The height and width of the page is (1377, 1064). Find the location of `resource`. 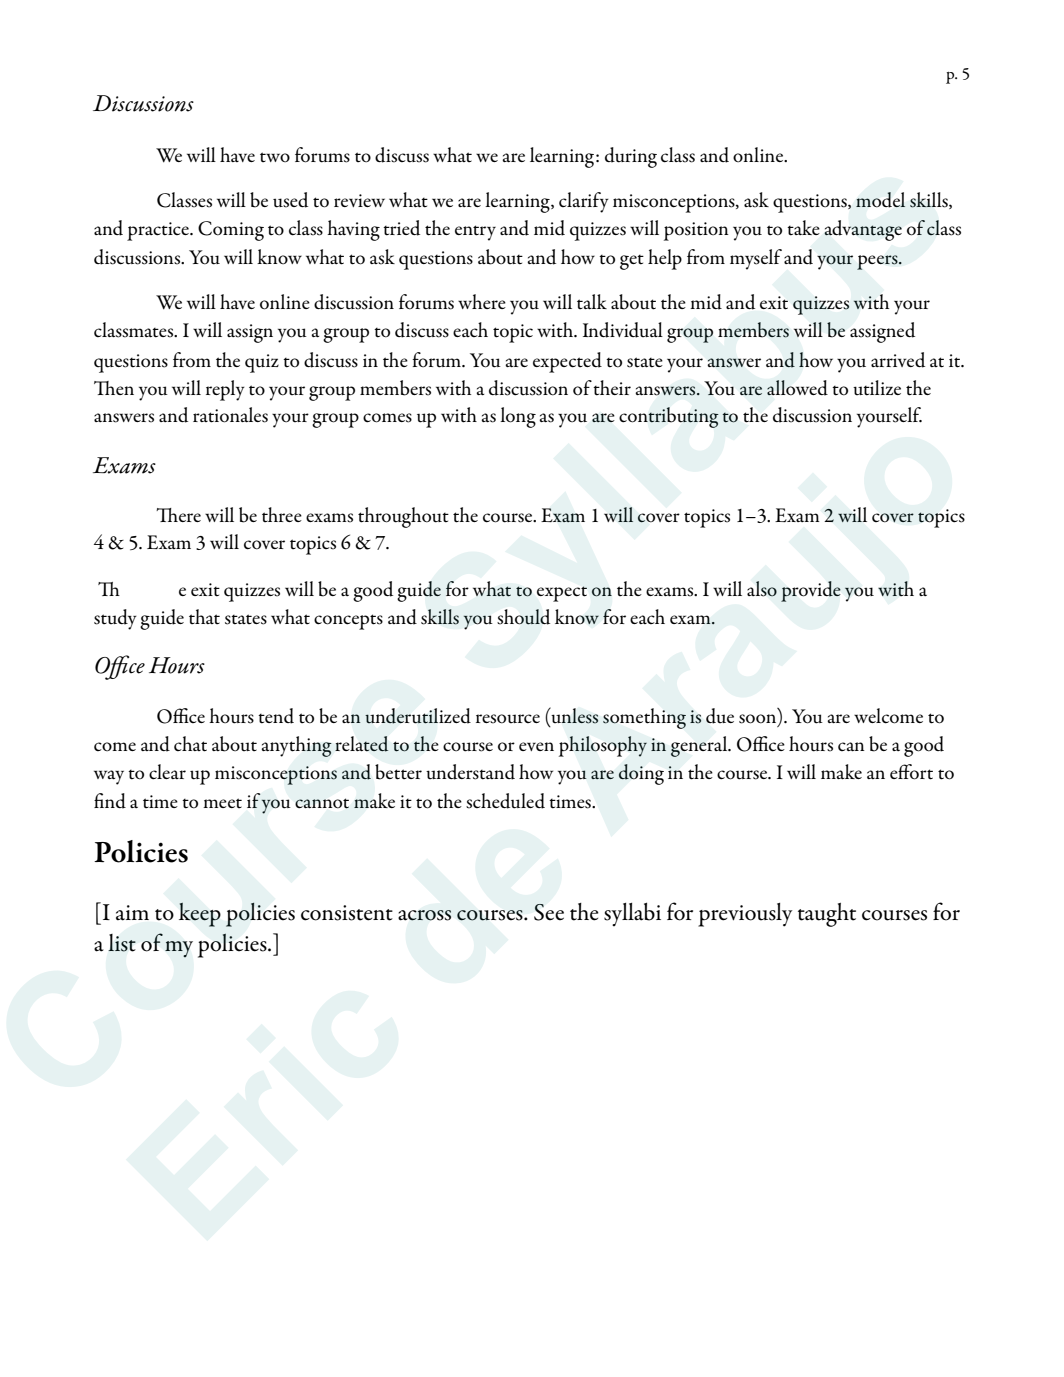

resource is located at coordinates (508, 719).
